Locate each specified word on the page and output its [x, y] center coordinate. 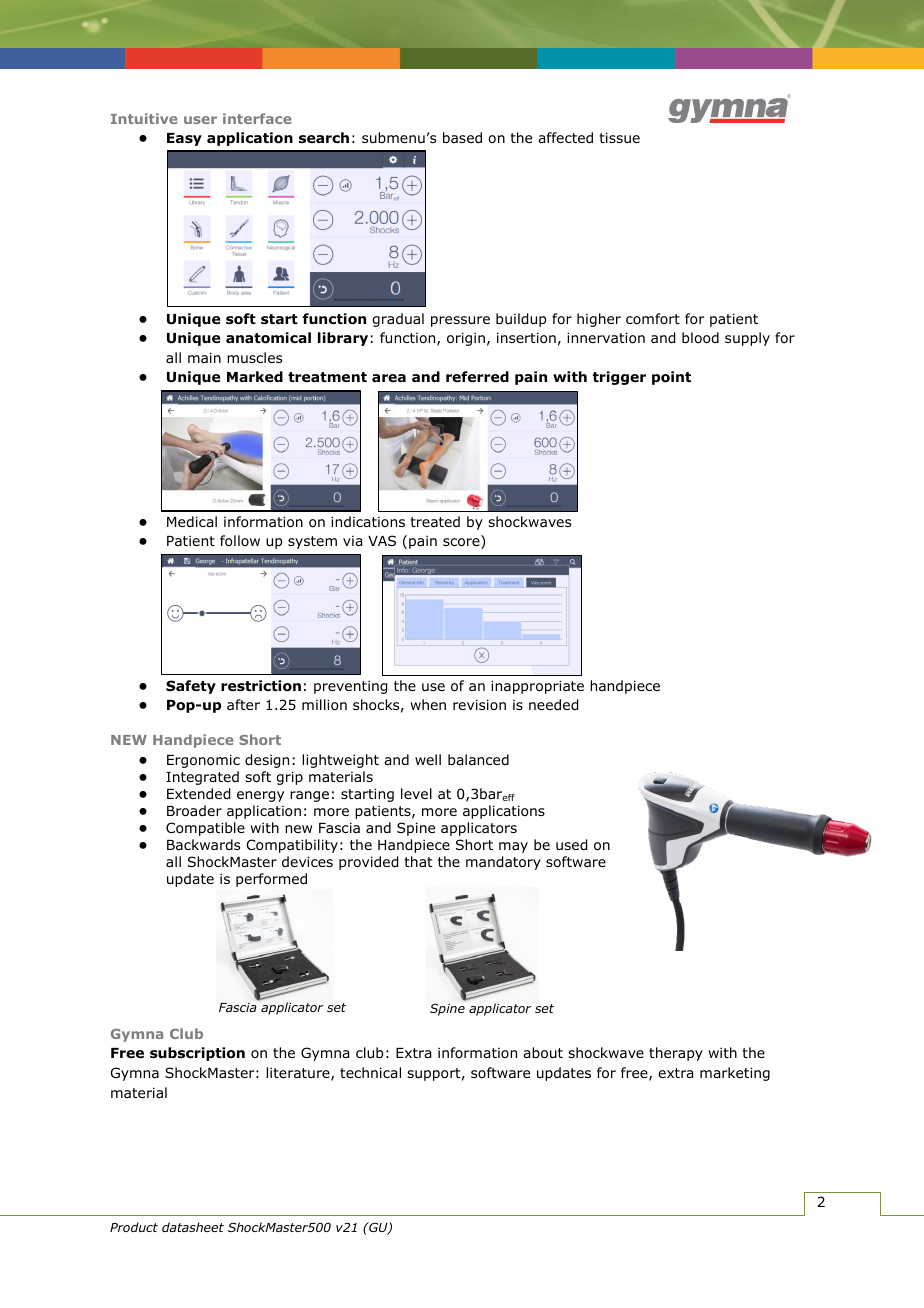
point [671, 378]
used [571, 845]
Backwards [203, 844]
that [418, 861]
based [462, 137]
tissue [619, 137]
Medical [192, 521]
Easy [184, 139]
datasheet [193, 1227]
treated [435, 521]
